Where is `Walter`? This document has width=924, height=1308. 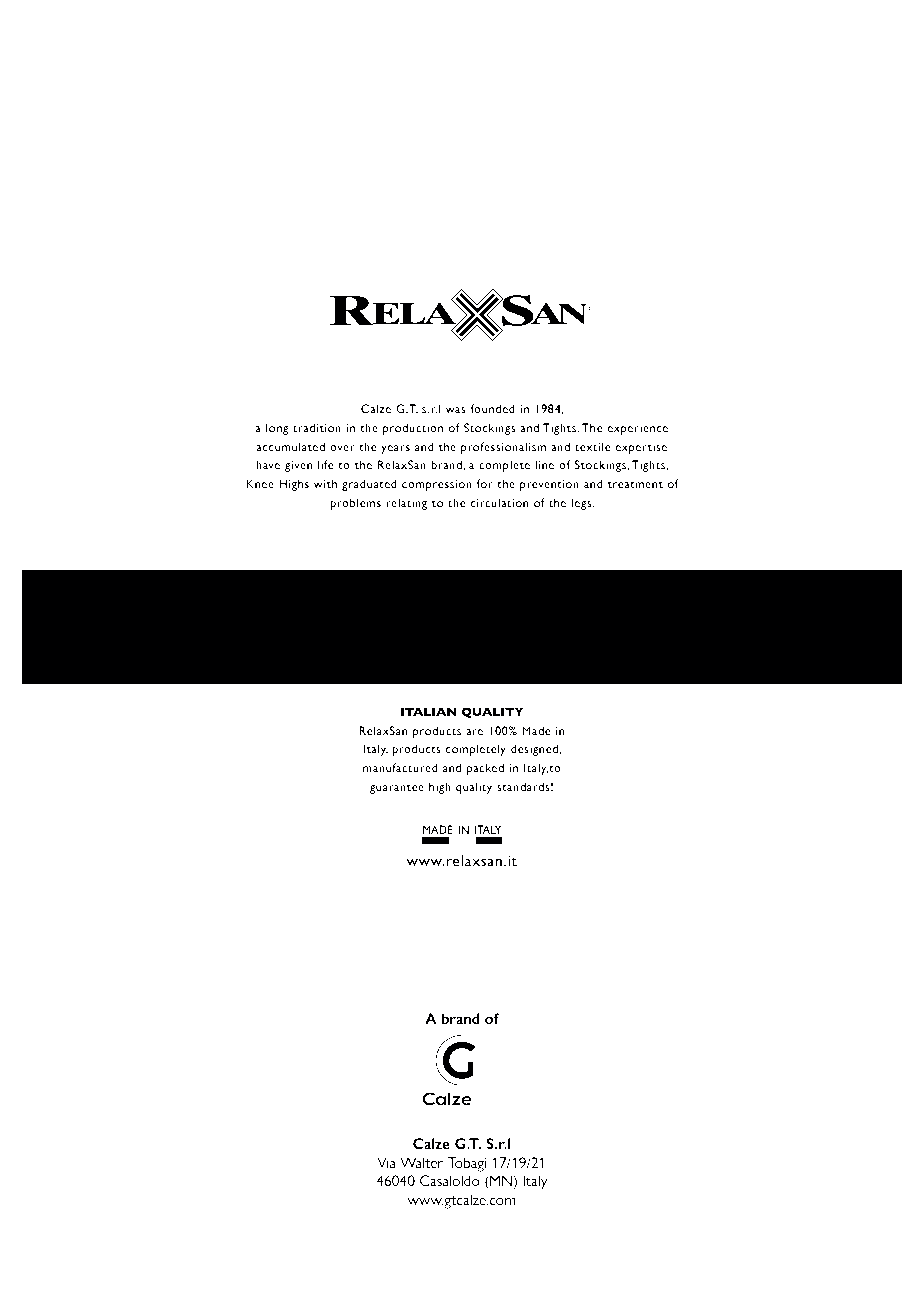
Walter is located at coordinates (421, 1162).
